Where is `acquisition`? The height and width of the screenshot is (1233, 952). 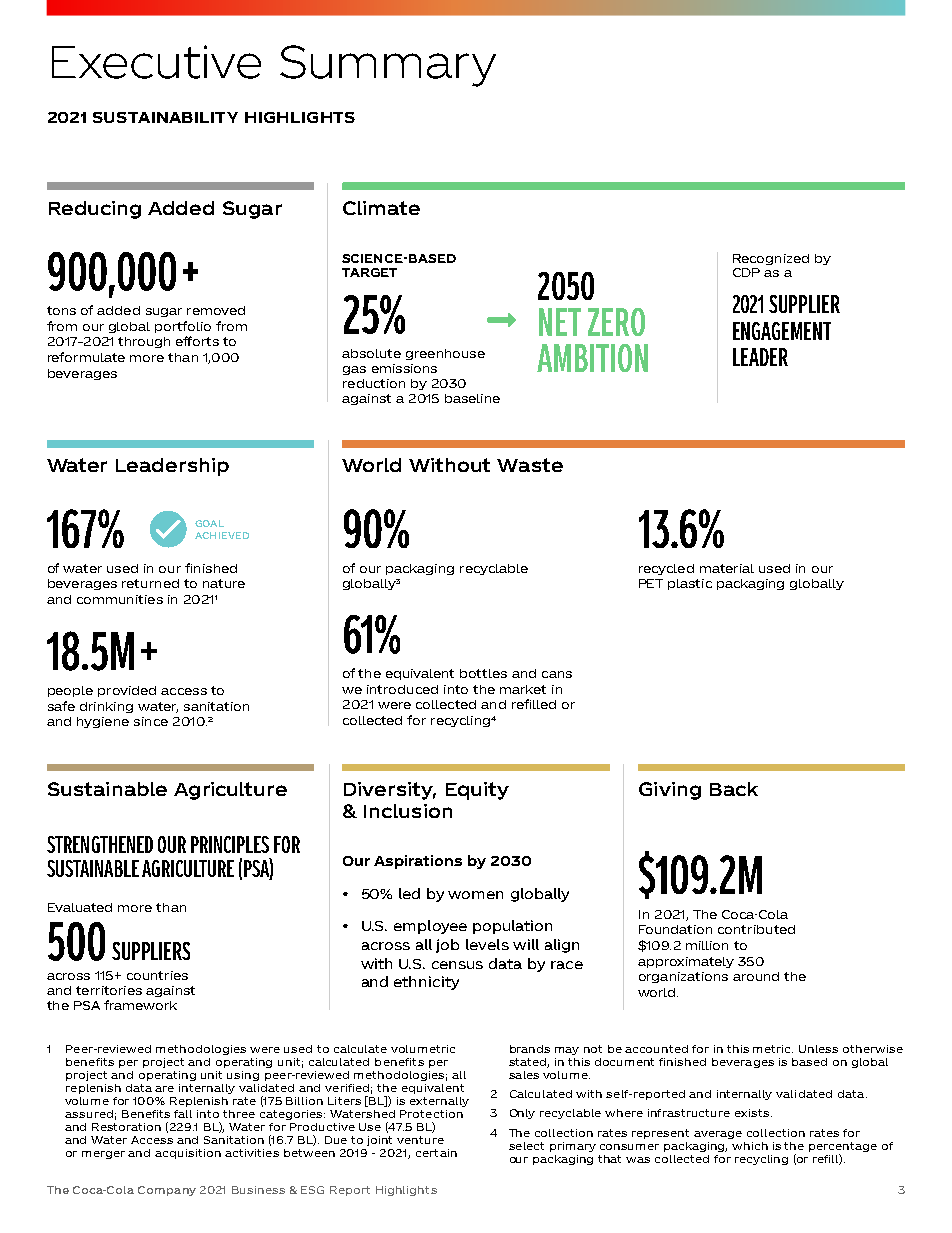
acquisition is located at coordinates (188, 1154).
